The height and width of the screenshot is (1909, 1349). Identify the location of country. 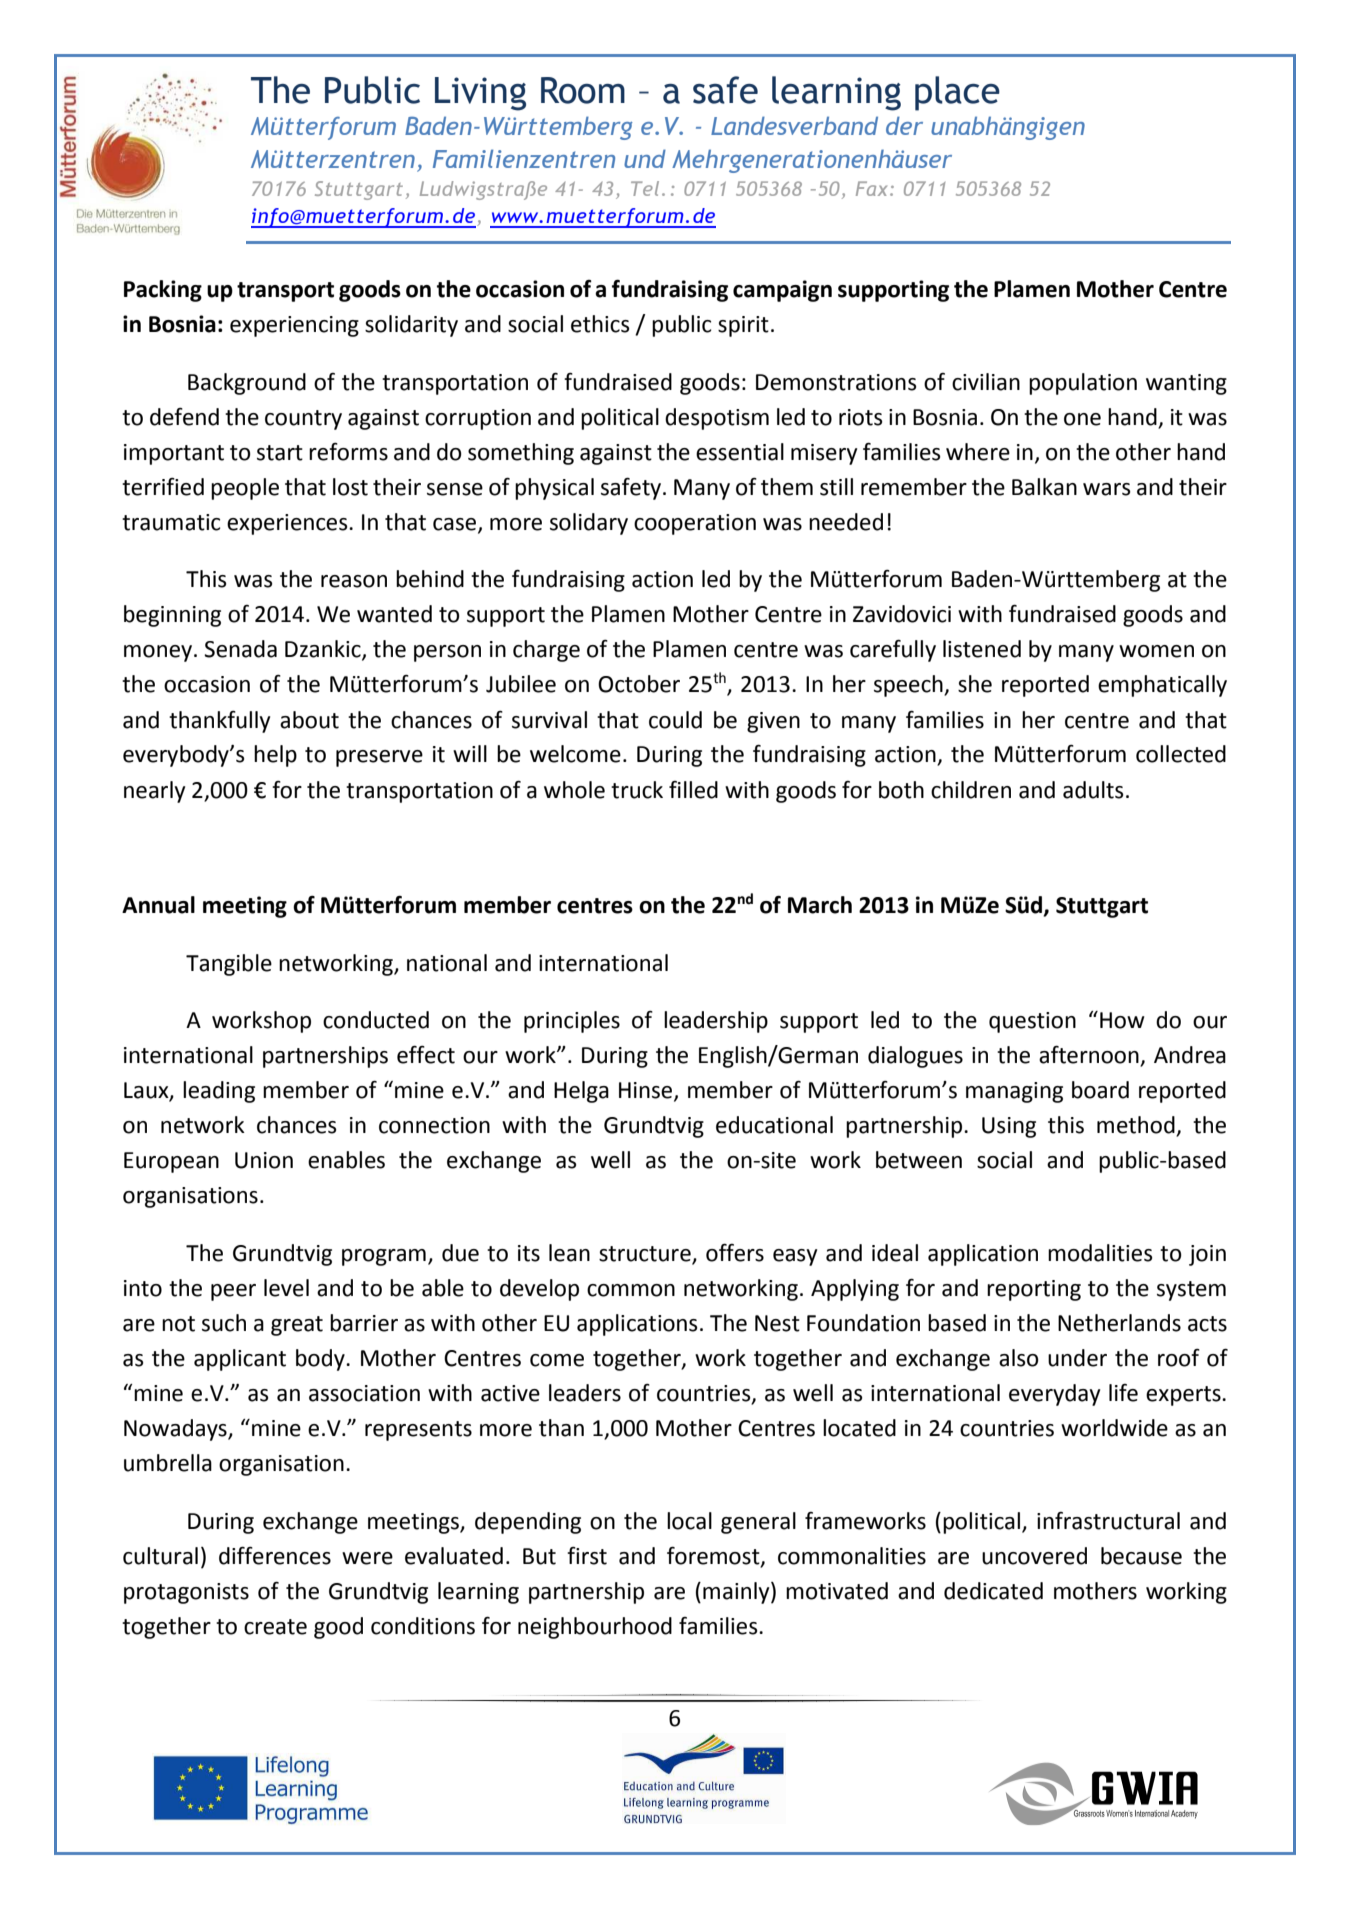
(303, 420).
